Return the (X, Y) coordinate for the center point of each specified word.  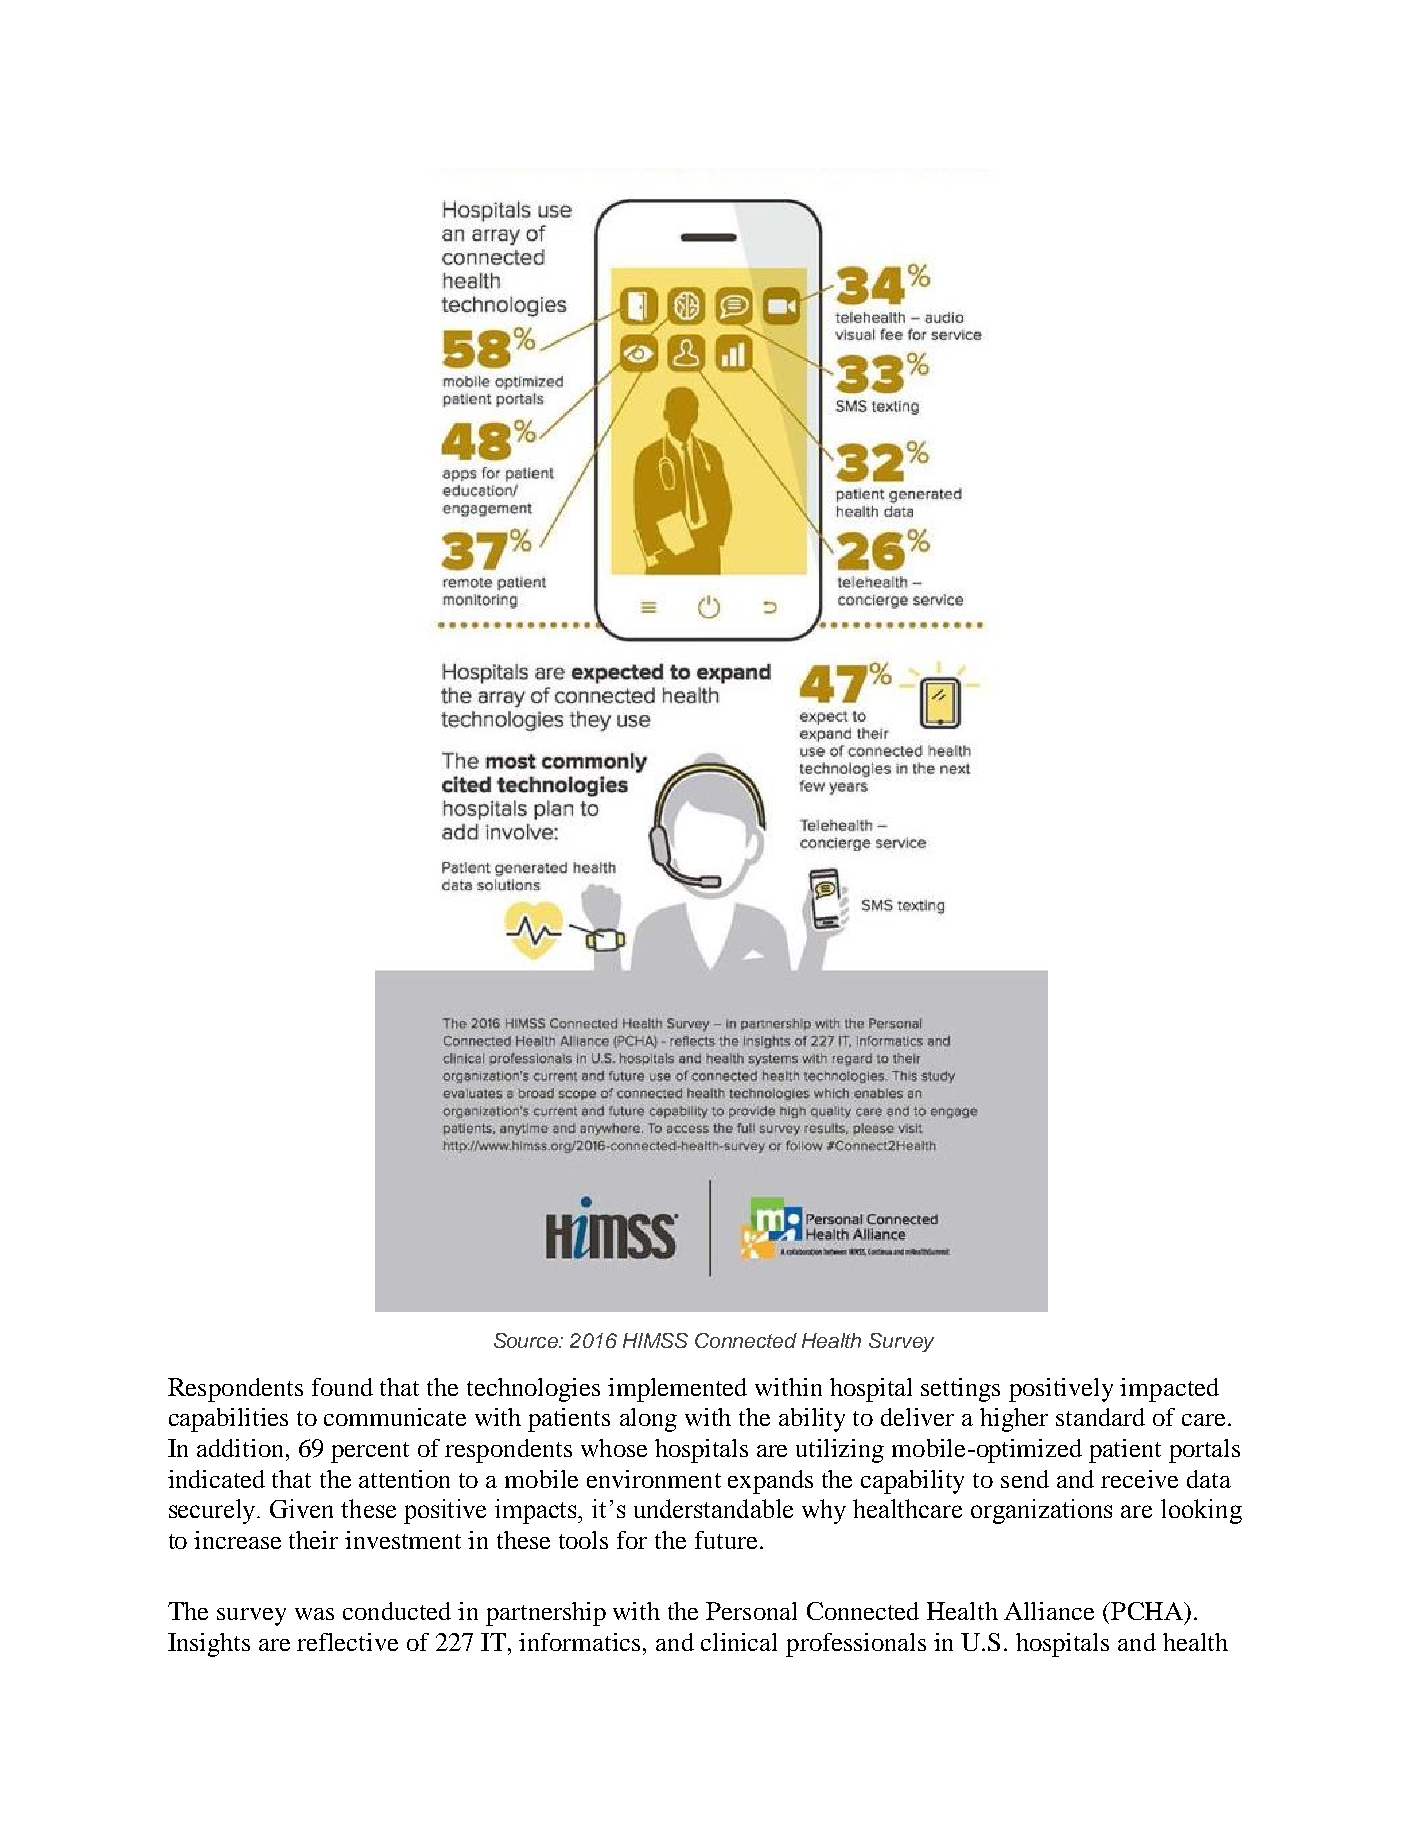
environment (654, 1479)
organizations (1041, 1511)
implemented (677, 1390)
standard (1100, 1417)
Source (527, 1340)
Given (301, 1508)
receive (1139, 1479)
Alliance (1049, 1611)
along (648, 1420)
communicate (395, 1417)
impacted (1169, 1390)
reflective (347, 1642)
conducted (397, 1611)
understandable (713, 1508)
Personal (751, 1611)
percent (370, 1452)
